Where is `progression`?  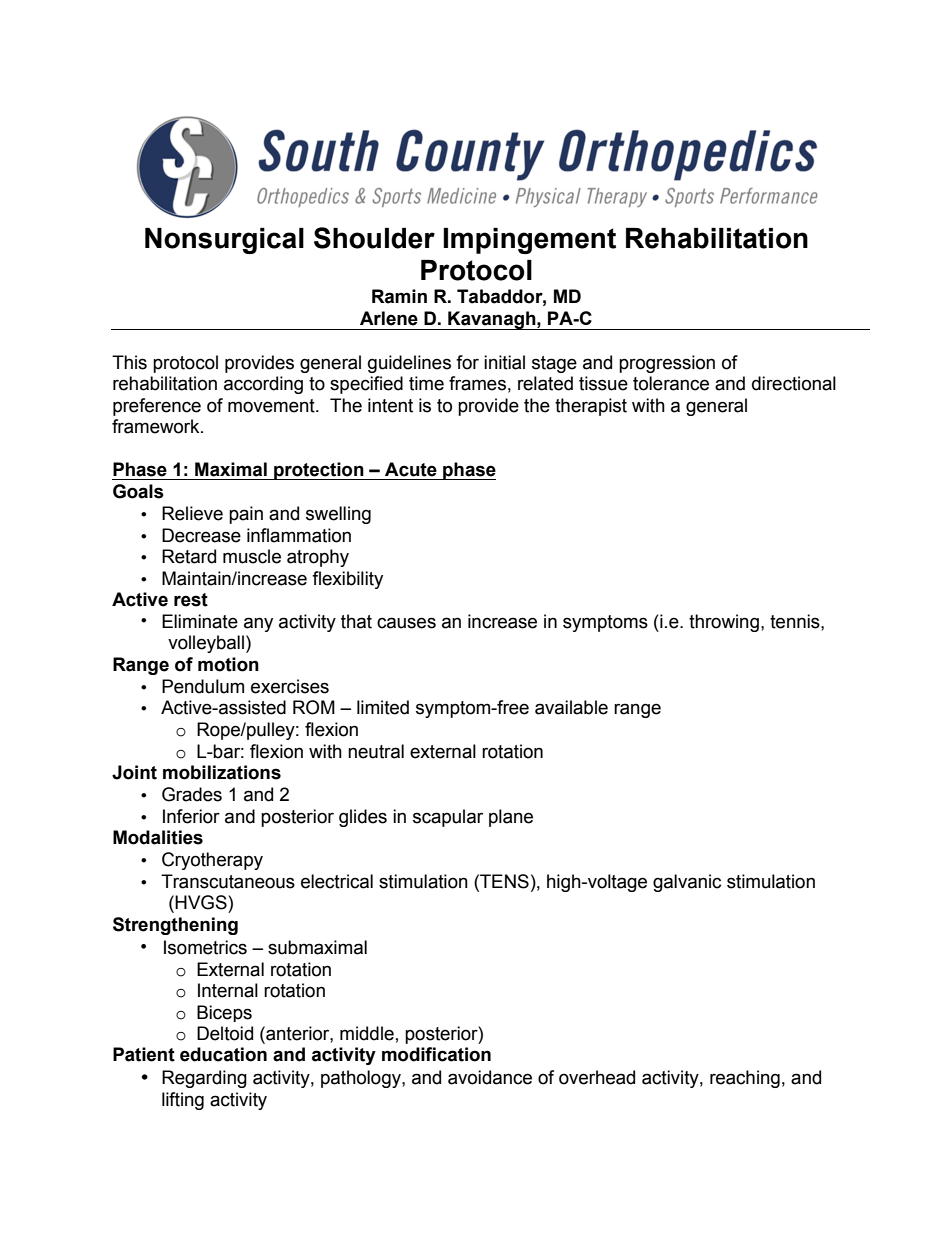
progression is located at coordinates (667, 364).
